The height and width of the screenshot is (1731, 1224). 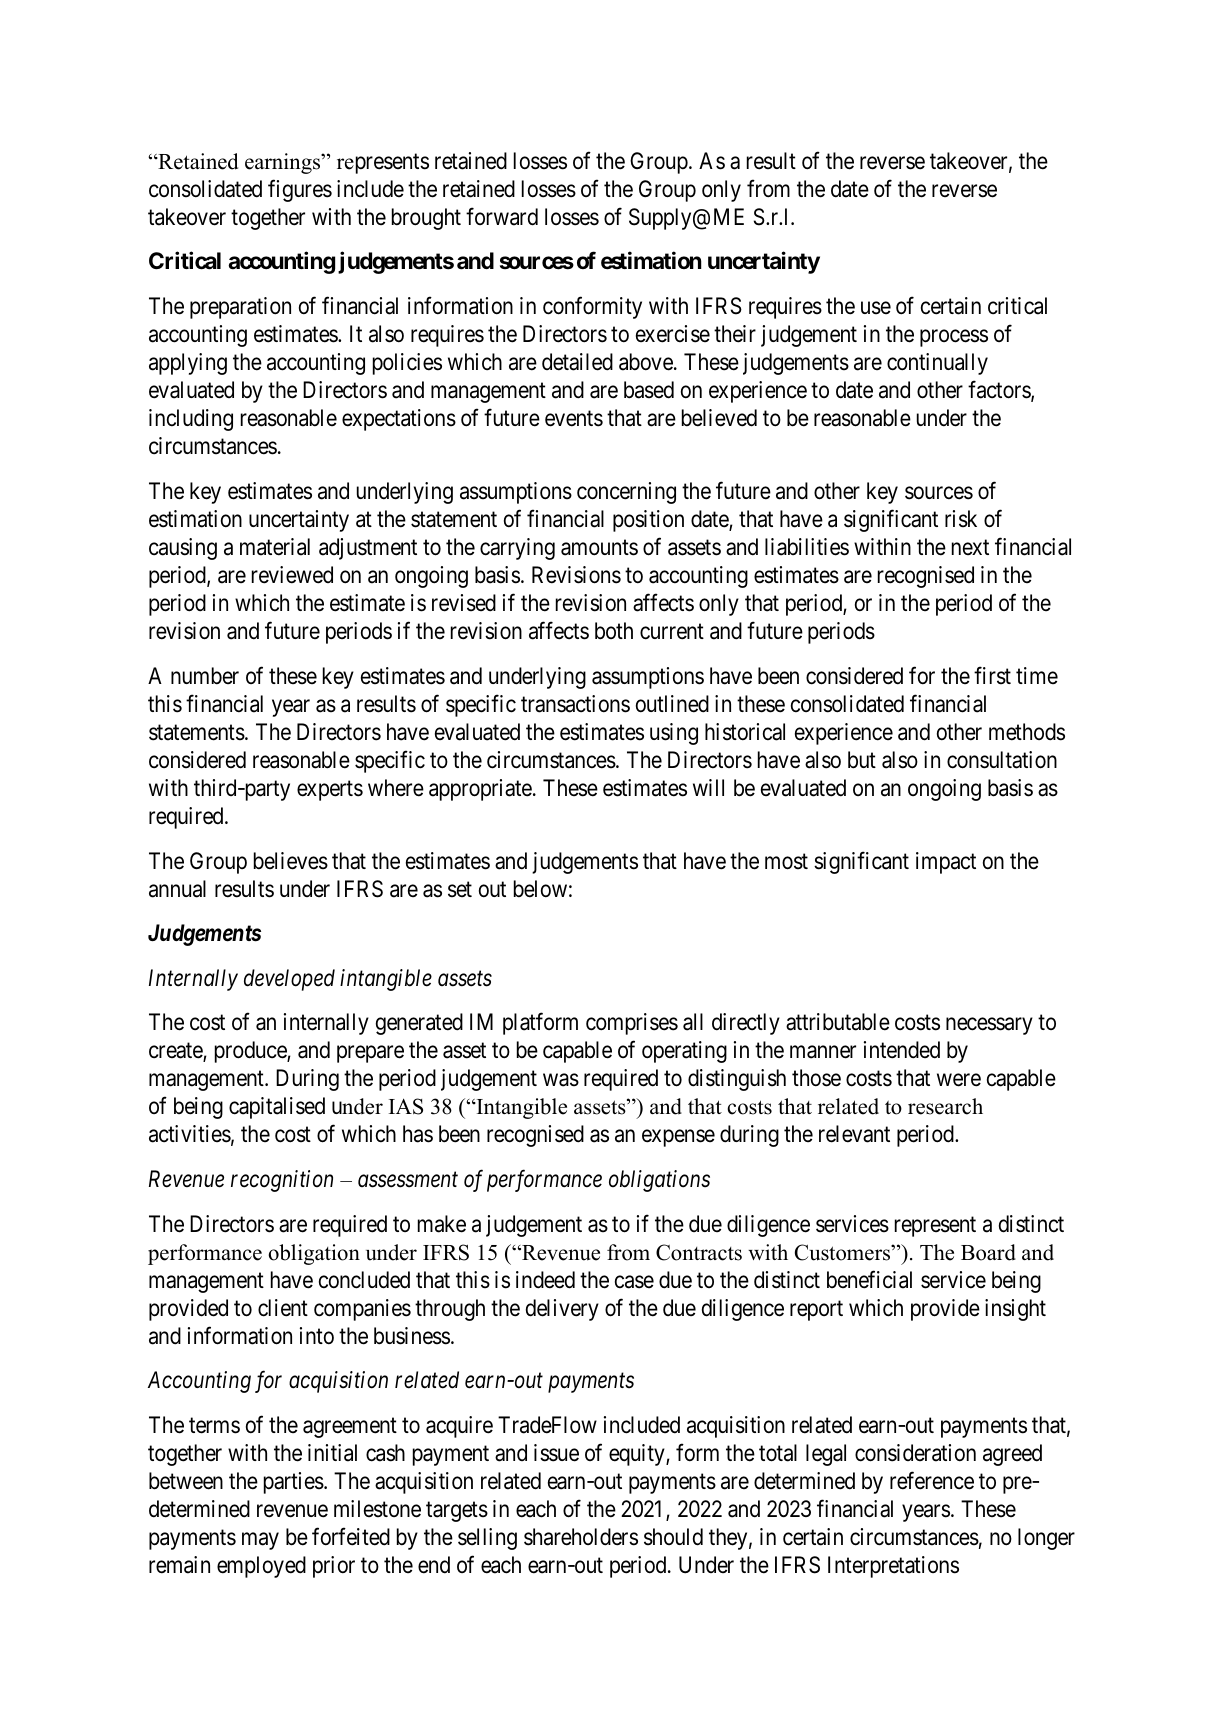 What do you see at coordinates (876, 308) in the screenshot?
I see `use` at bounding box center [876, 308].
